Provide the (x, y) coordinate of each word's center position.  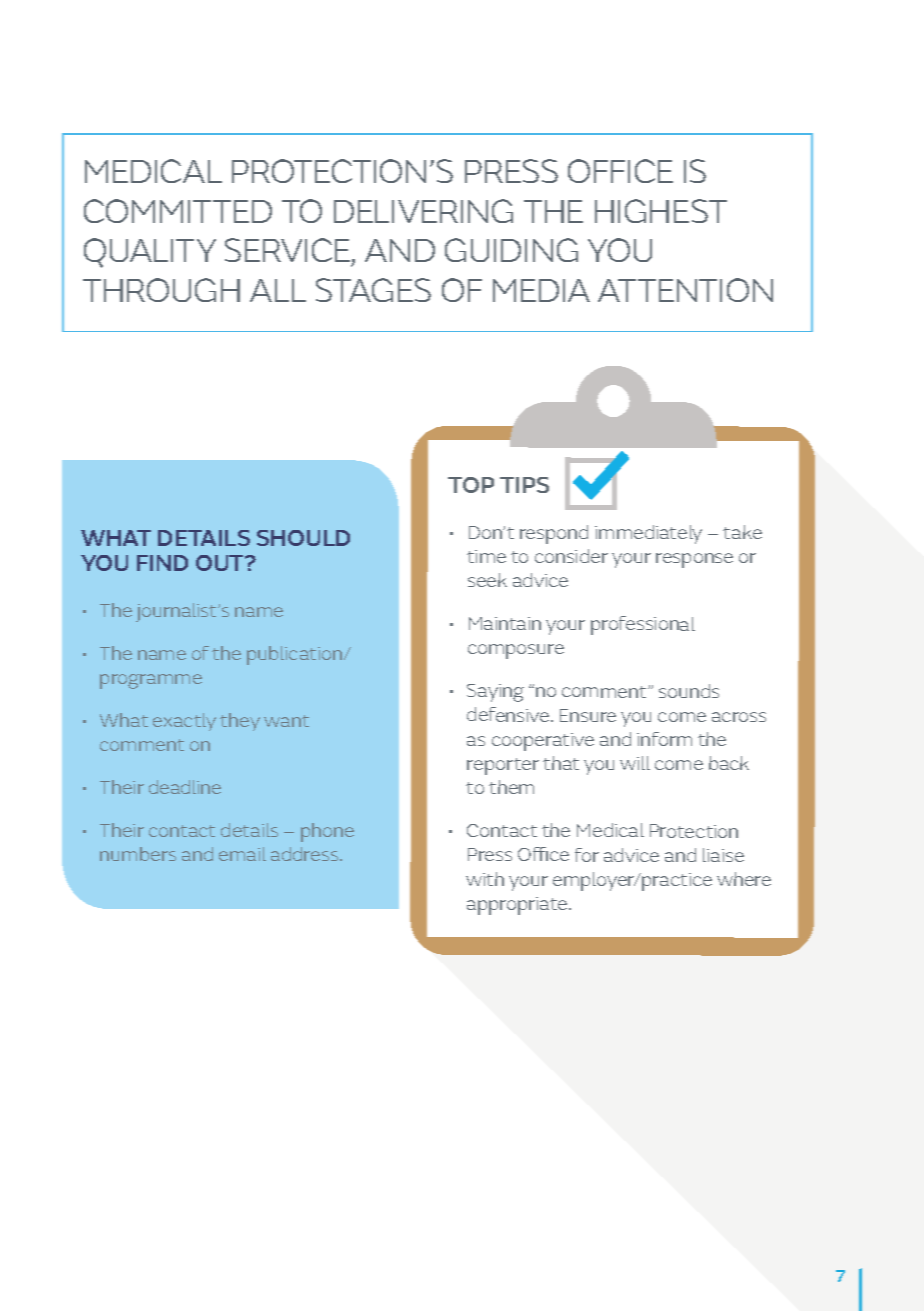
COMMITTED (178, 211)
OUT (221, 563)
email (242, 854)
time (486, 556)
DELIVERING (423, 211)
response (694, 560)
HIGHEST (661, 211)
